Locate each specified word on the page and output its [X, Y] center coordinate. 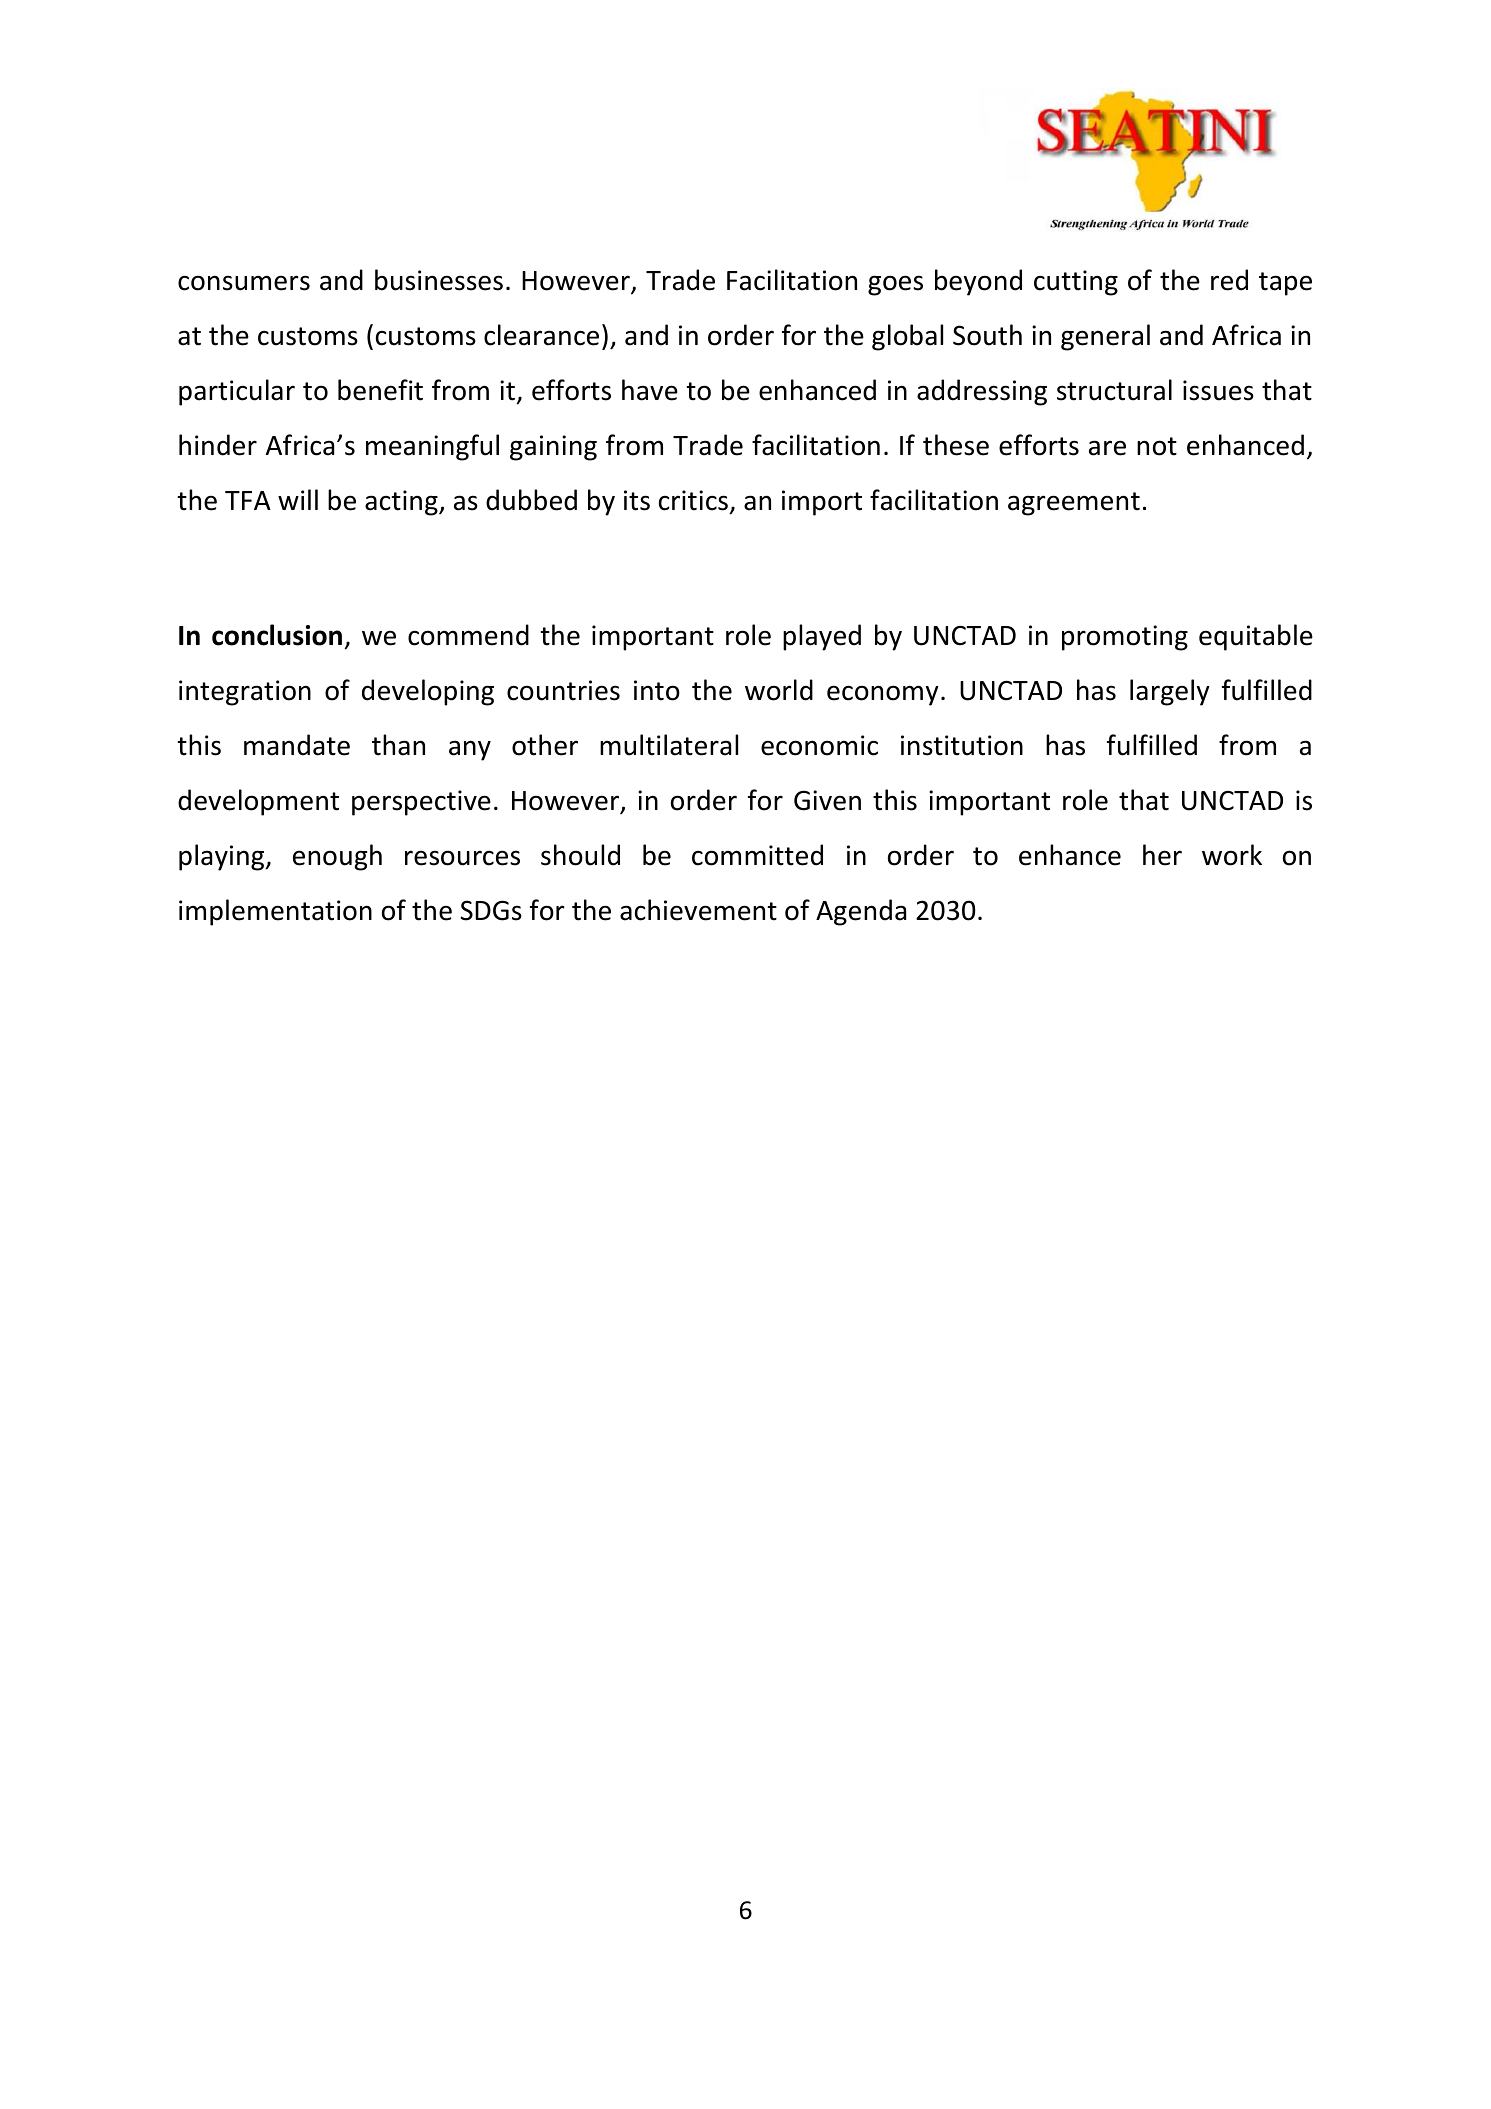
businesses [439, 280]
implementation [275, 912]
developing [428, 692]
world [779, 690]
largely [1170, 692]
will [298, 499]
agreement [1074, 504]
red [1229, 280]
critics [693, 500]
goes [895, 285]
